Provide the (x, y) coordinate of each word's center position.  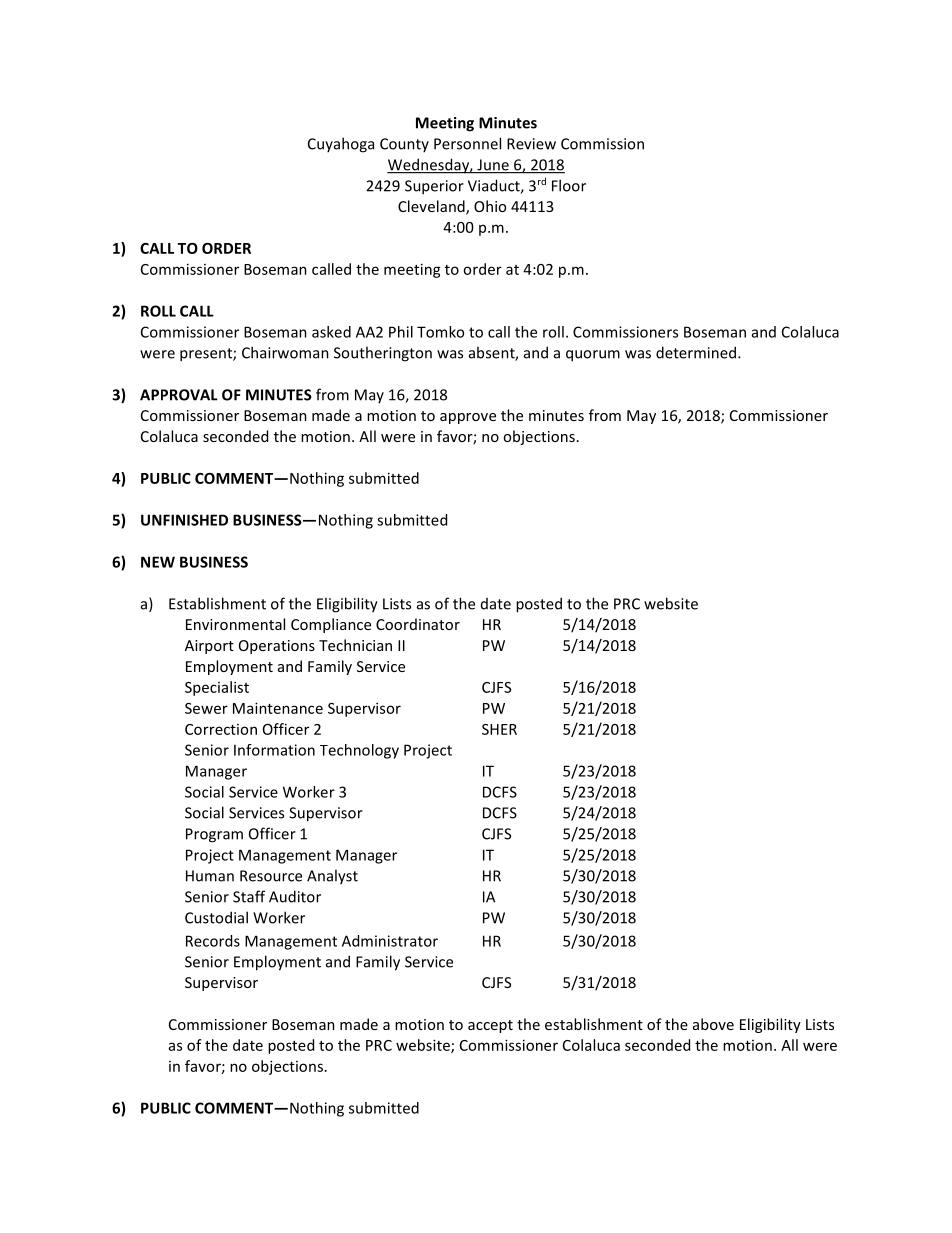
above (713, 1024)
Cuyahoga (341, 145)
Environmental (235, 624)
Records (213, 941)
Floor (569, 185)
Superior (434, 187)
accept (490, 1026)
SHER (499, 729)
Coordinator (418, 624)
